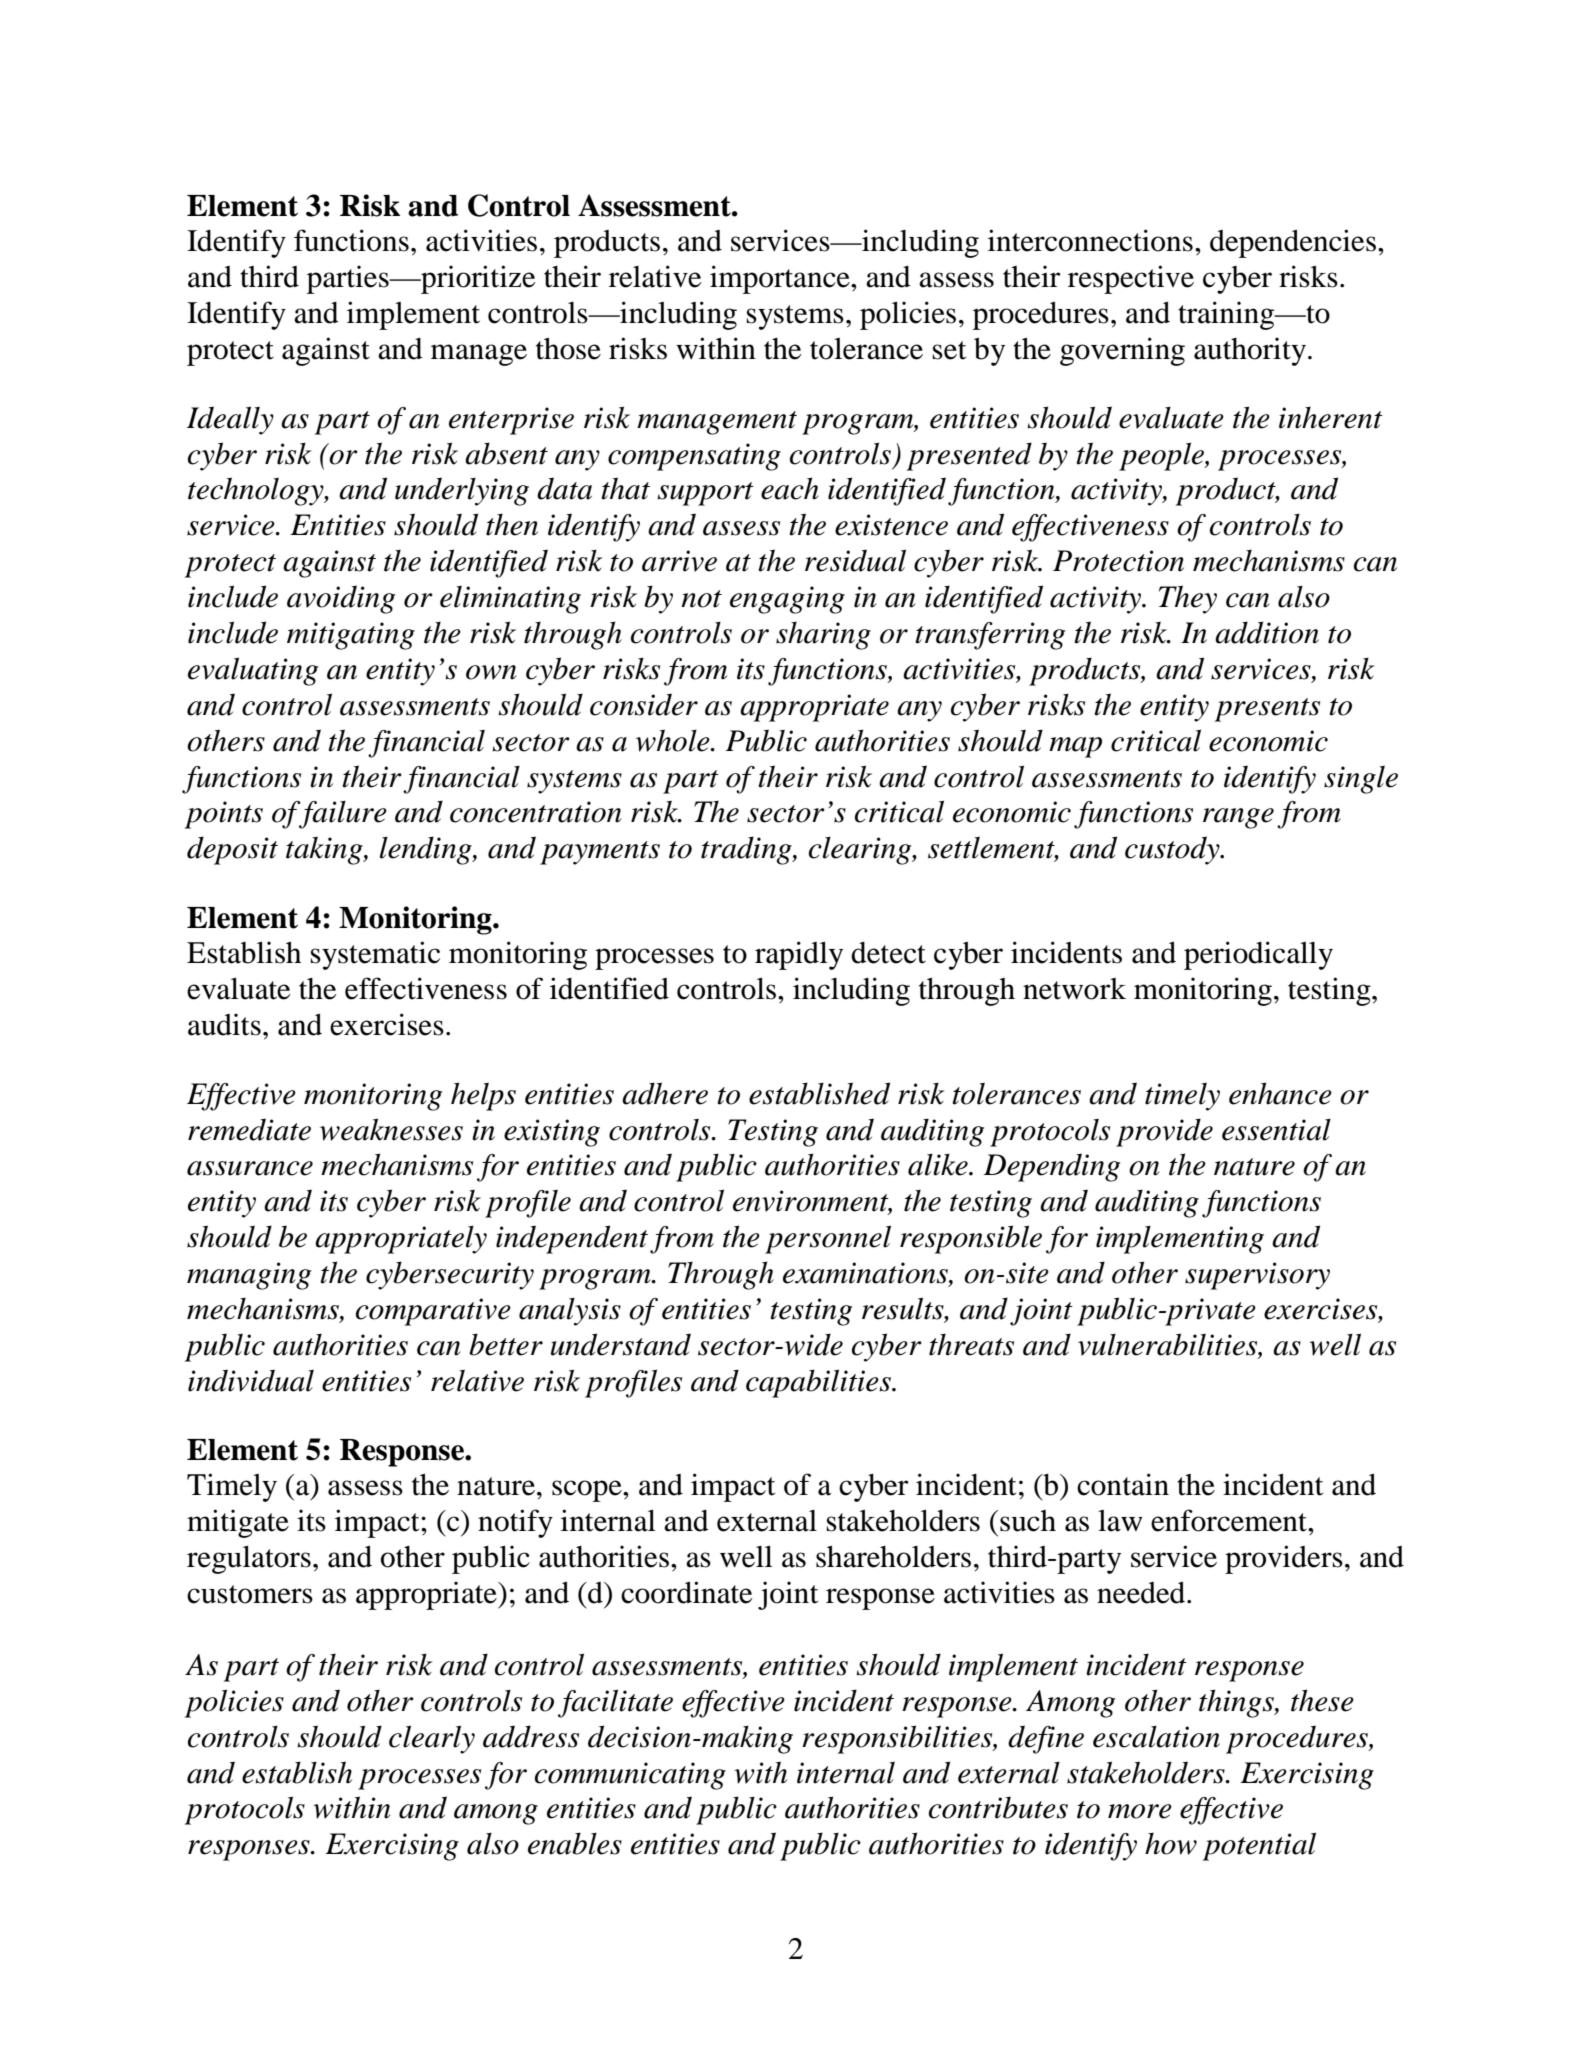 This document has height=2060, width=1592. What do you see at coordinates (799, 955) in the document?
I see `rapidly` at bounding box center [799, 955].
